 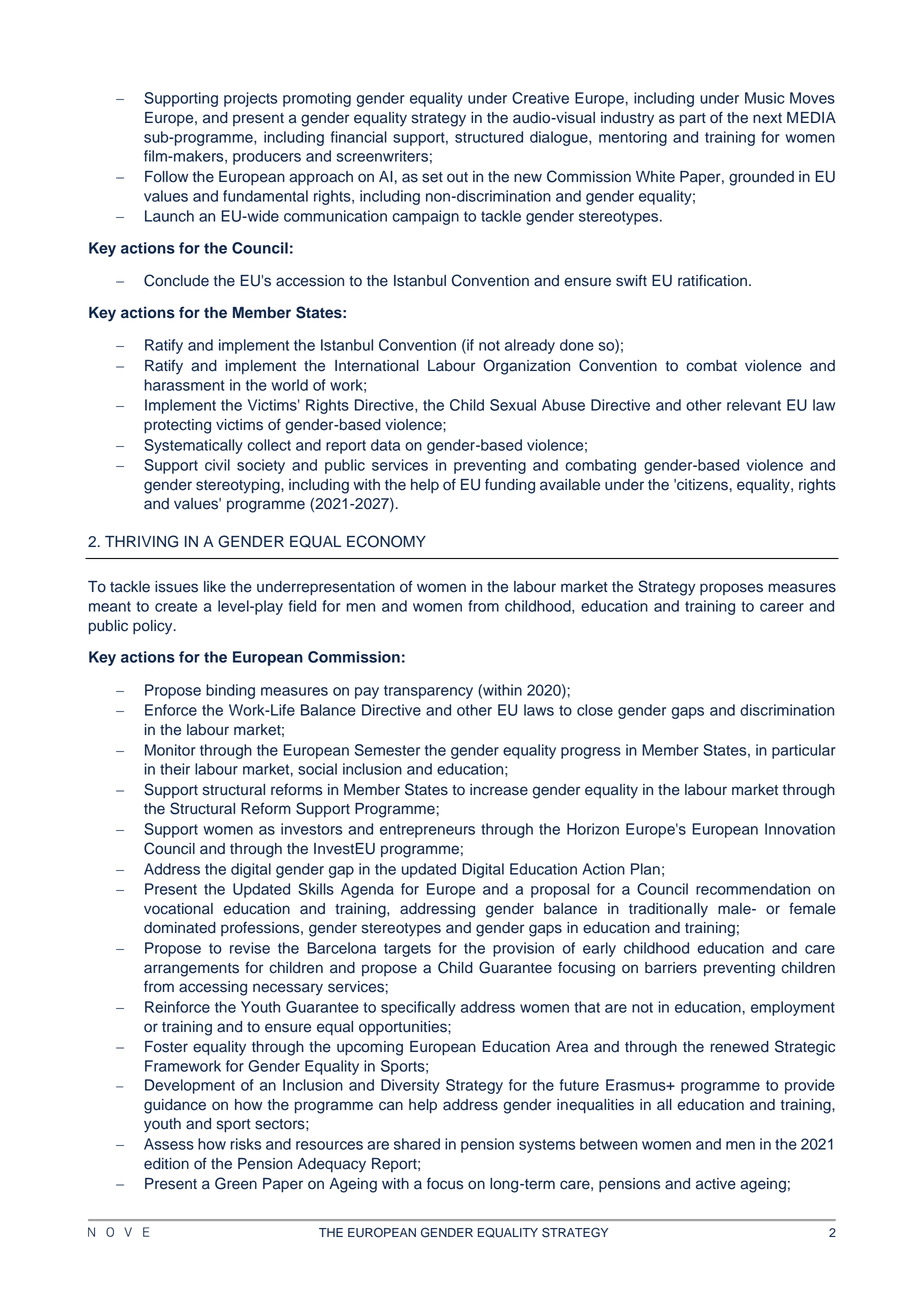 I want to click on close, so click(x=595, y=710).
